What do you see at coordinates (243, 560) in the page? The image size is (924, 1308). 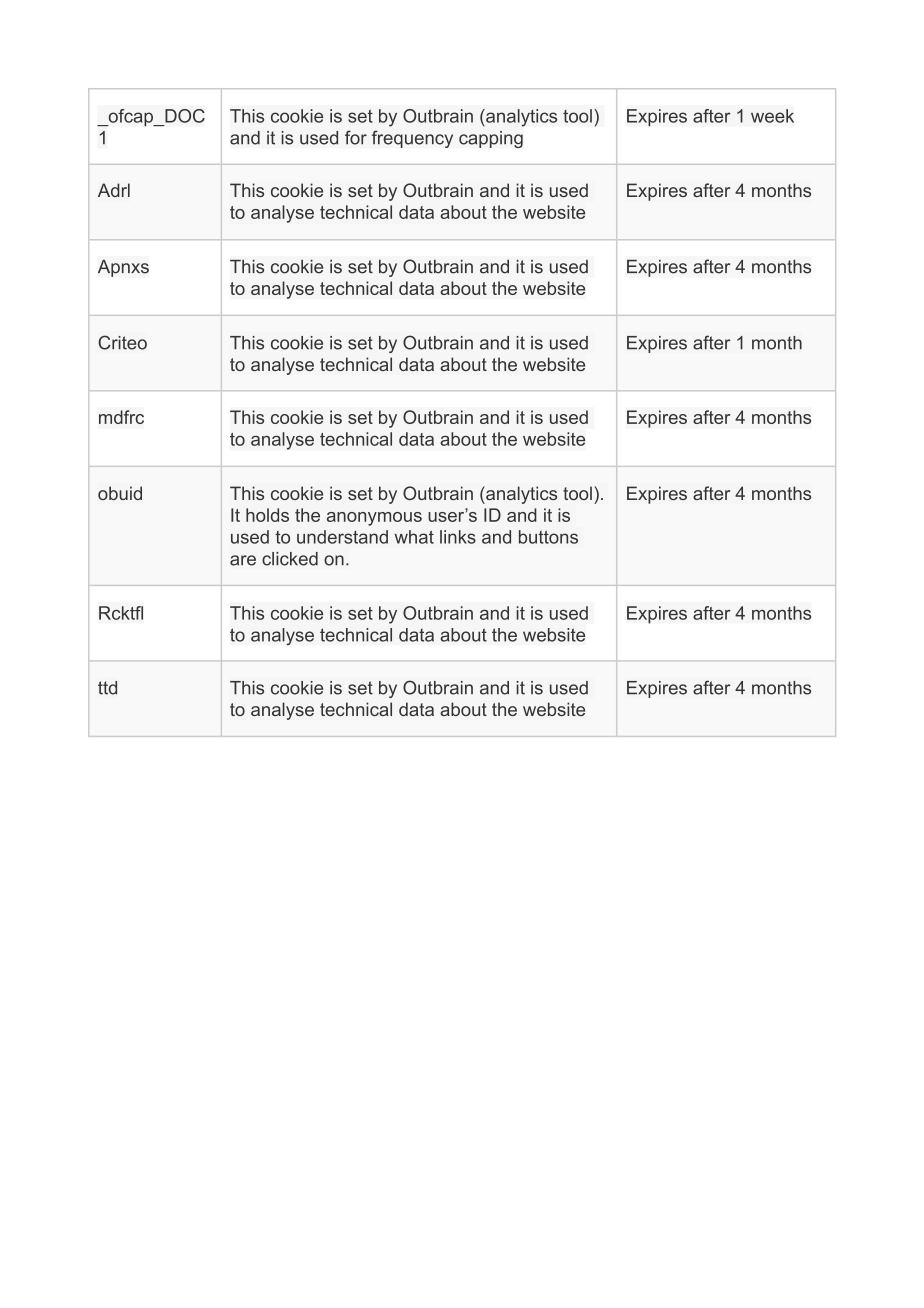 I see `are` at bounding box center [243, 560].
